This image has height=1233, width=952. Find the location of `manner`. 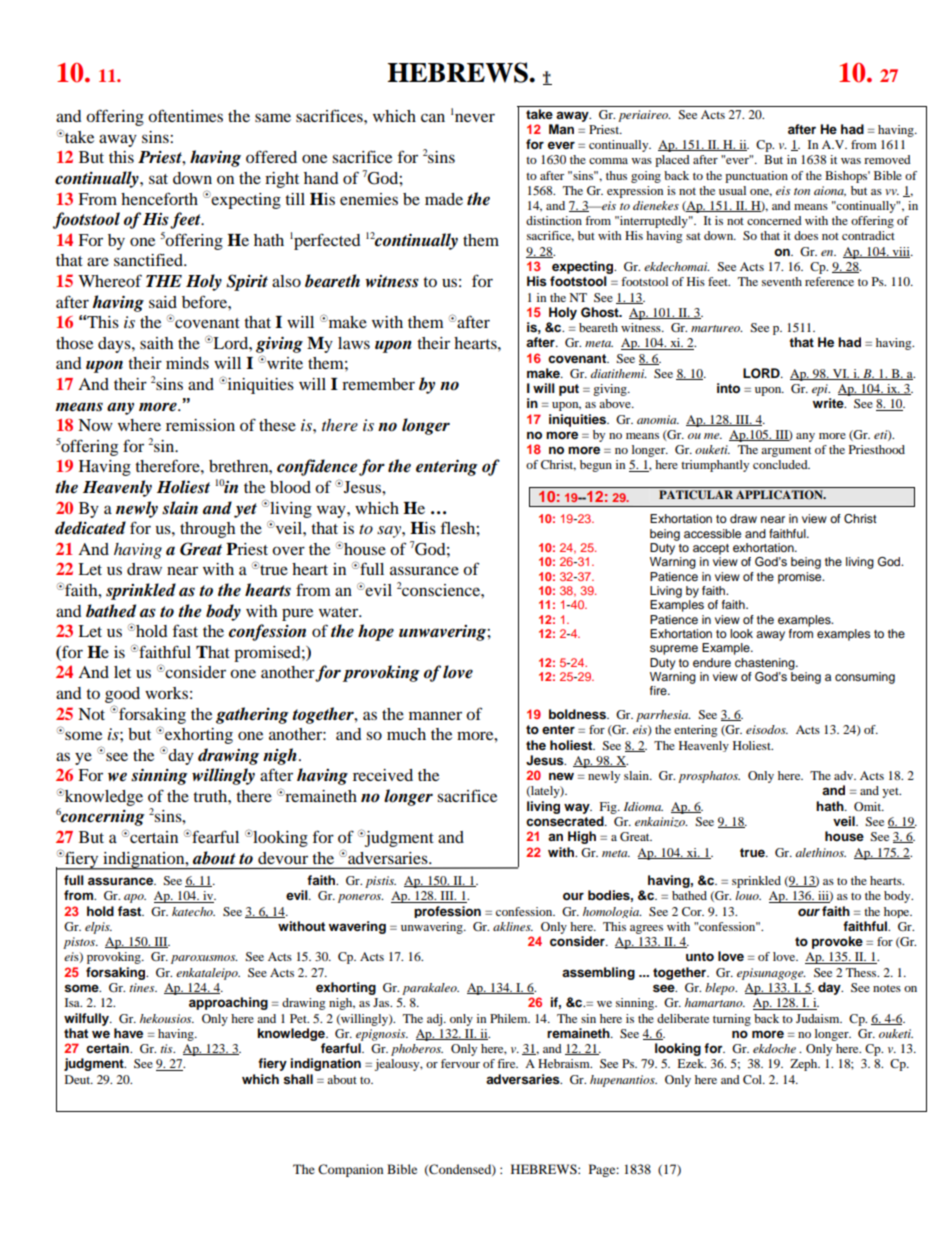

manner is located at coordinates (435, 715).
